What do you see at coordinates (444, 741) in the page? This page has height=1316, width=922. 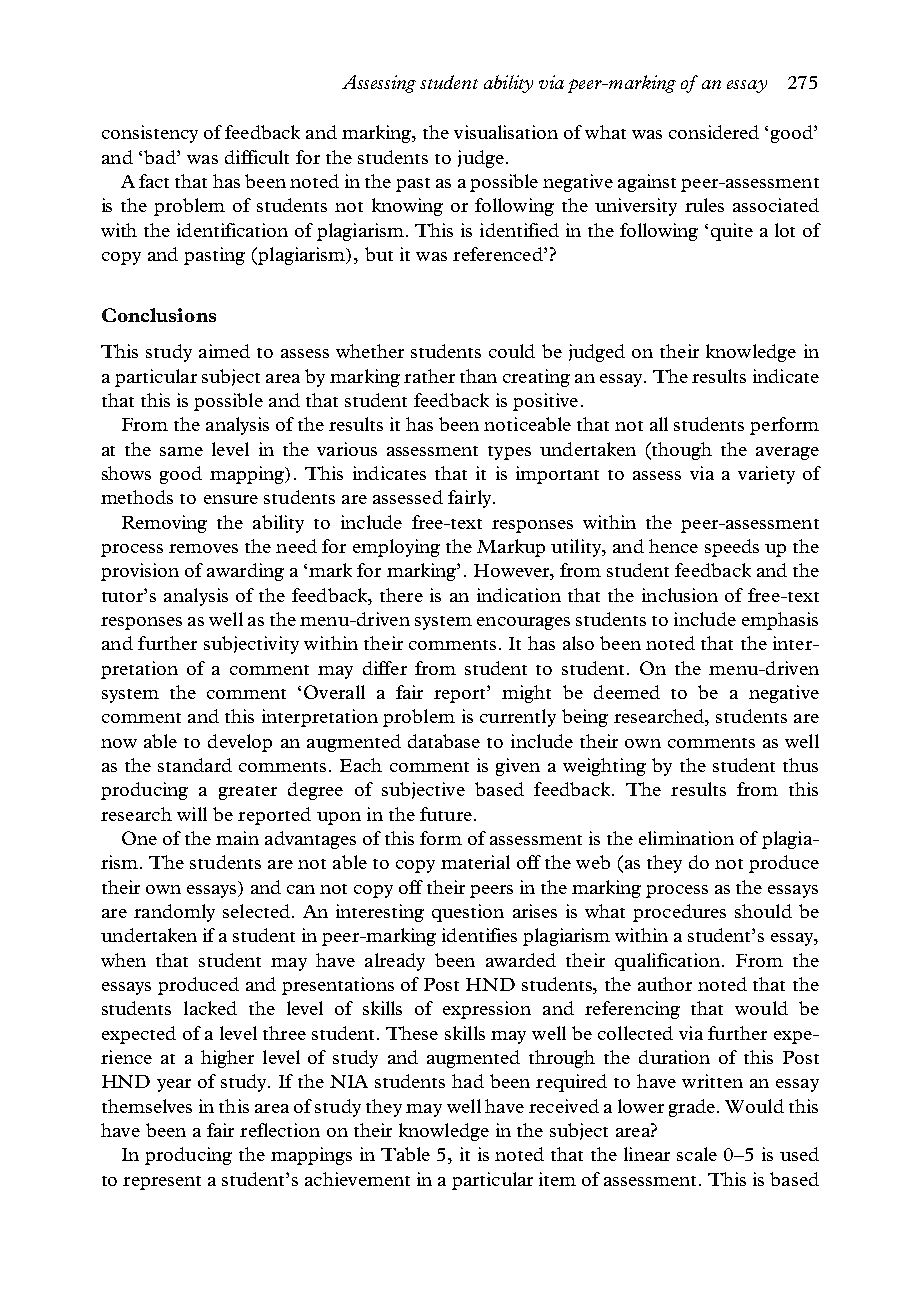 I see `database` at bounding box center [444, 741].
